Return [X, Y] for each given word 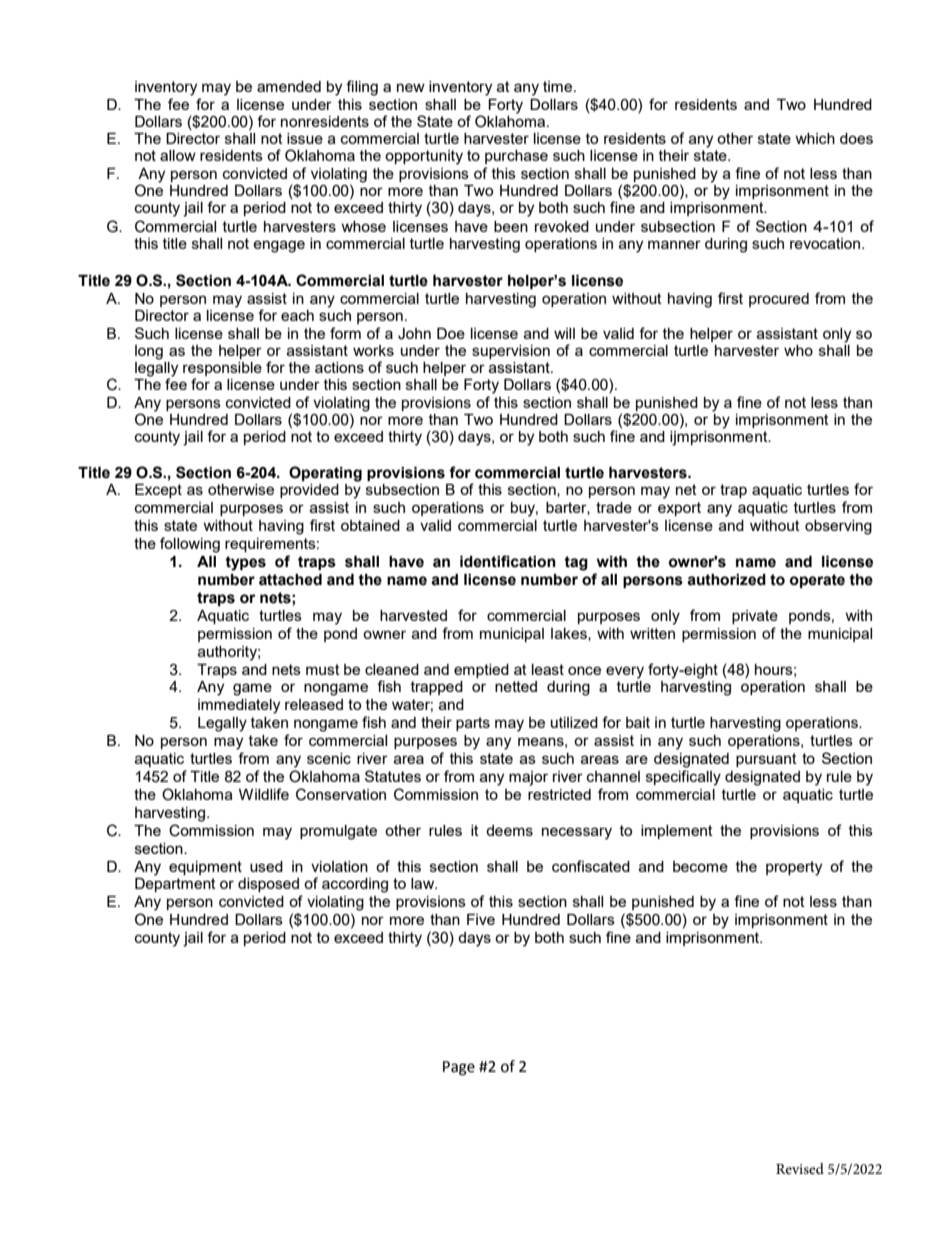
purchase [516, 157]
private [755, 617]
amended [289, 86]
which [815, 138]
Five [481, 919]
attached [290, 580]
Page [459, 1068]
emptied [481, 671]
